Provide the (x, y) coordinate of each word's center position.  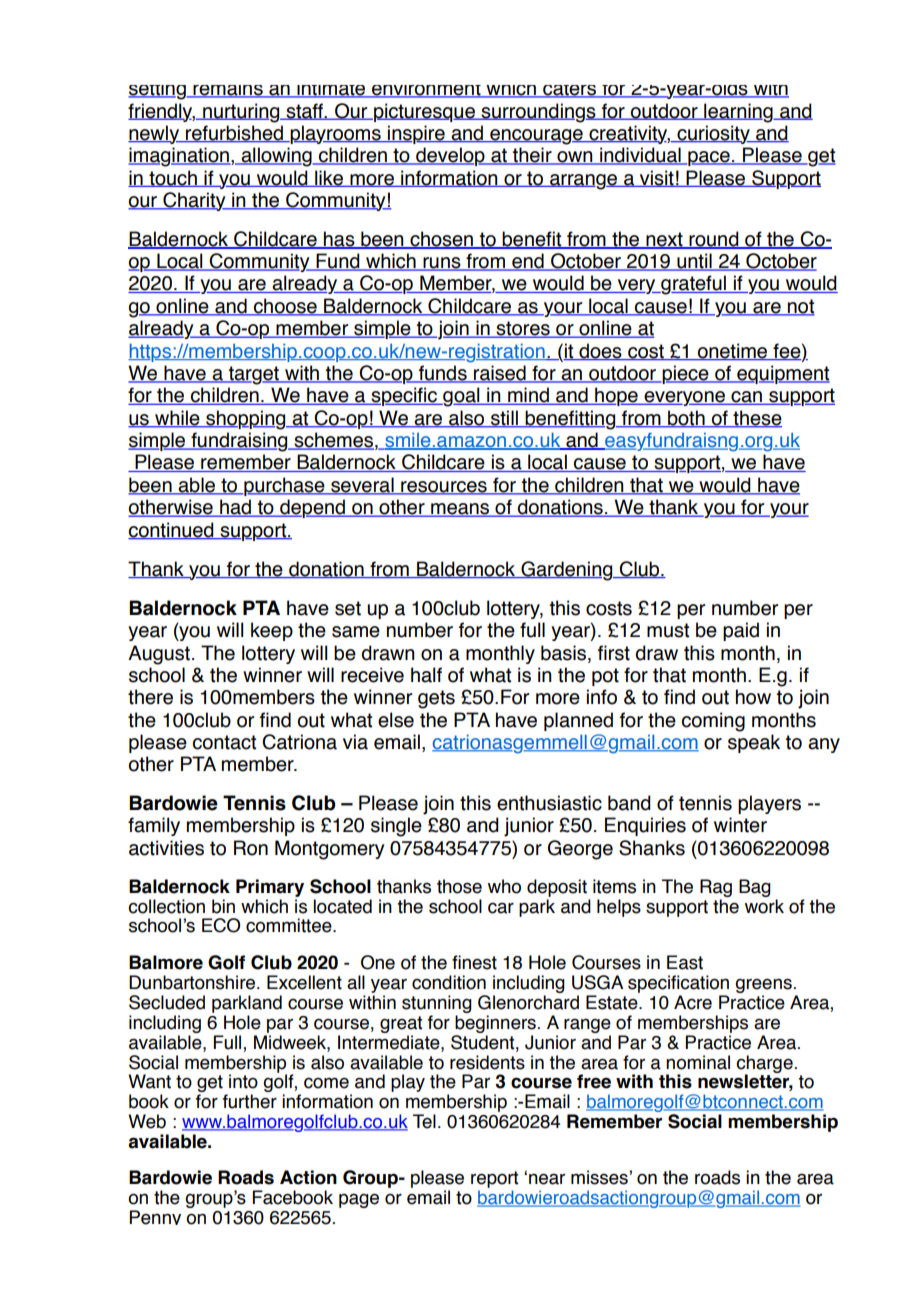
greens (763, 987)
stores (523, 329)
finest (474, 962)
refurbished (234, 133)
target (254, 375)
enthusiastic (549, 803)
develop (450, 156)
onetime (732, 351)
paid (741, 631)
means (460, 510)
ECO (221, 925)
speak (754, 743)
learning (738, 113)
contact (224, 742)
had (235, 508)
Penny (155, 1217)
